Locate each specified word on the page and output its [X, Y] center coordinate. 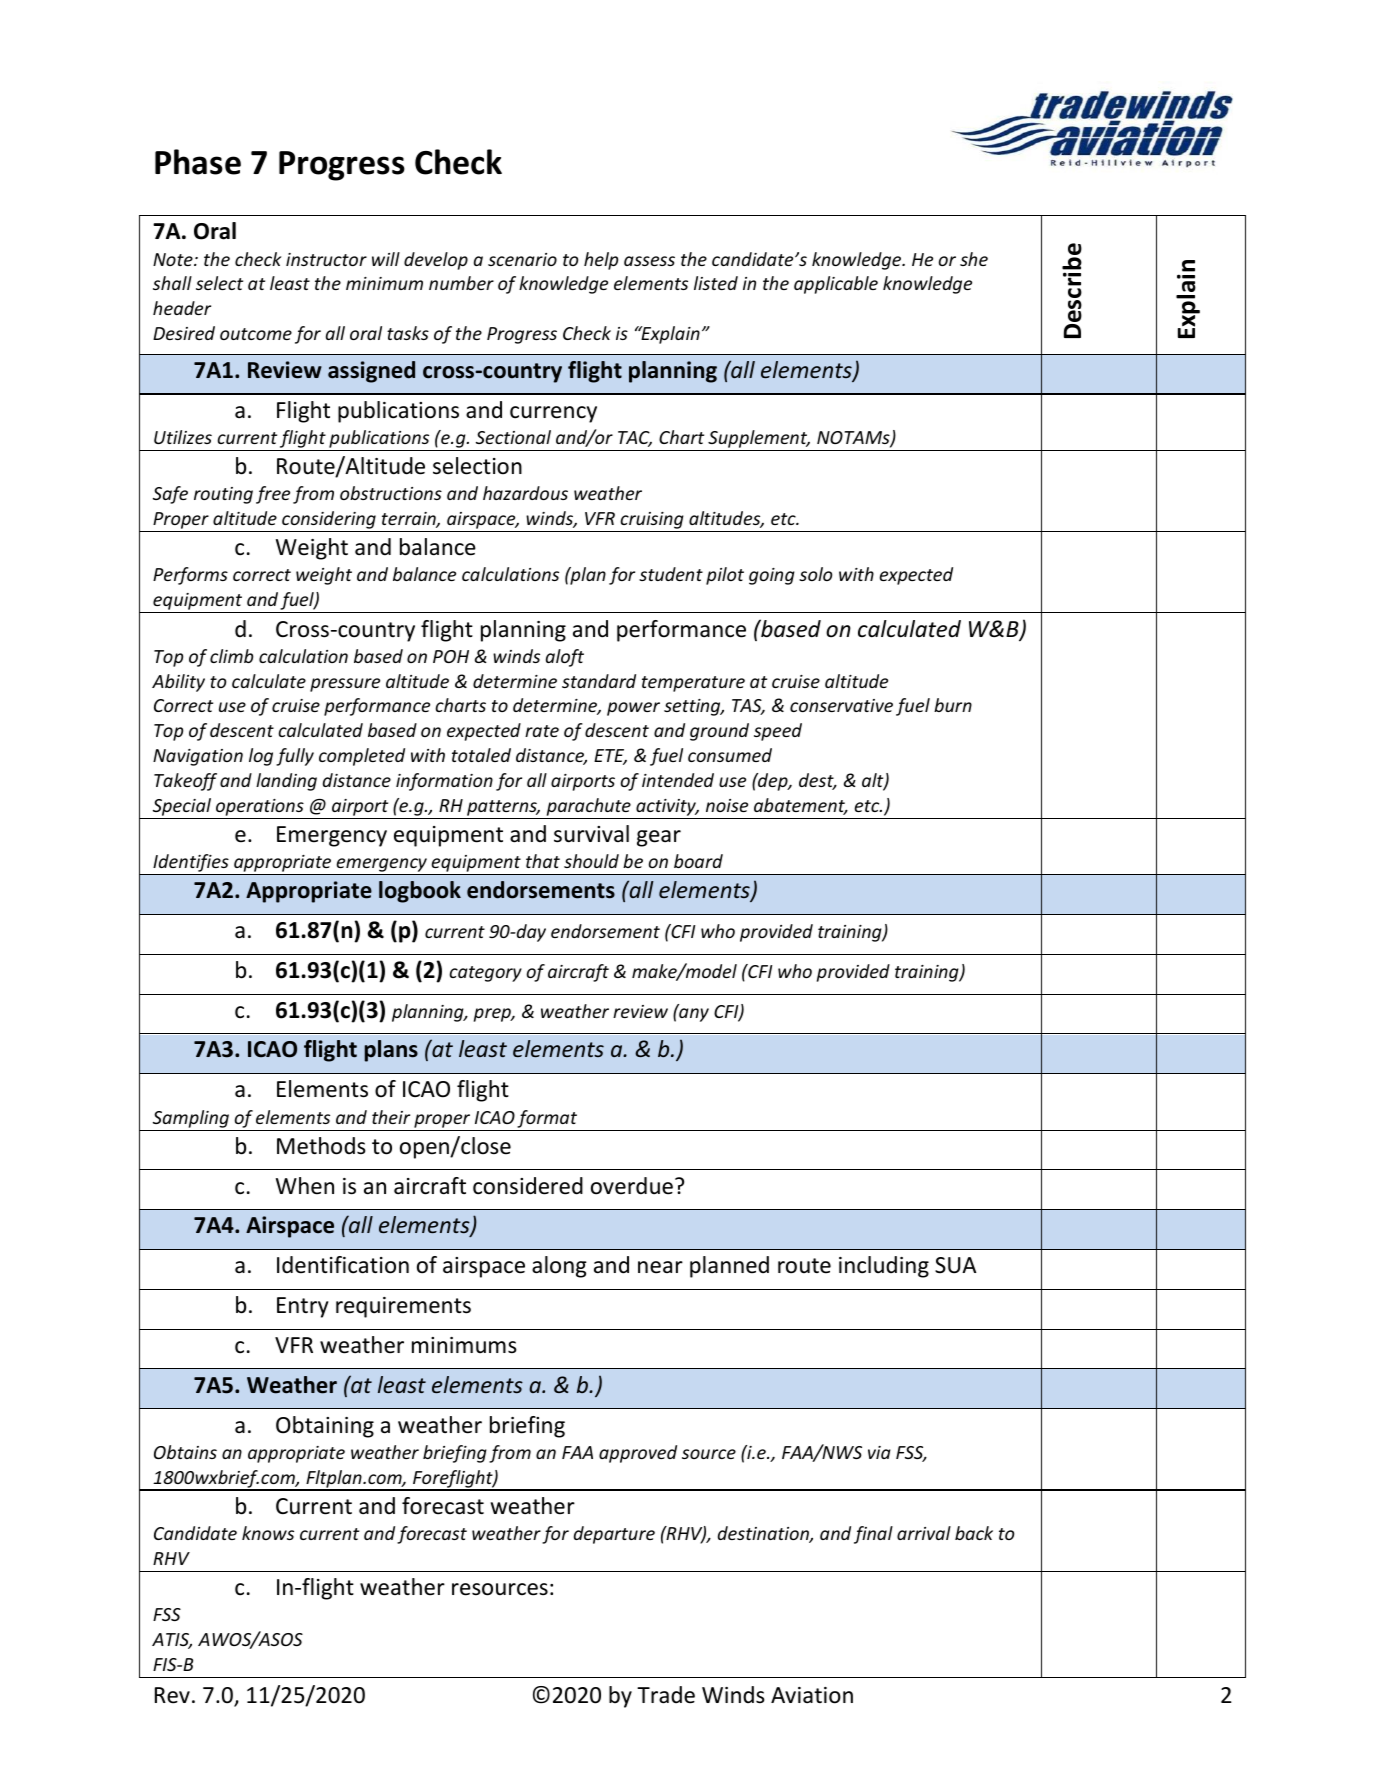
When [305, 1186]
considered [528, 1186]
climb [231, 656]
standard [599, 681]
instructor [326, 259]
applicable [836, 285]
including [884, 1267]
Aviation [812, 1695]
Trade [666, 1695]
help [601, 261]
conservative [841, 705]
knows [268, 1533]
